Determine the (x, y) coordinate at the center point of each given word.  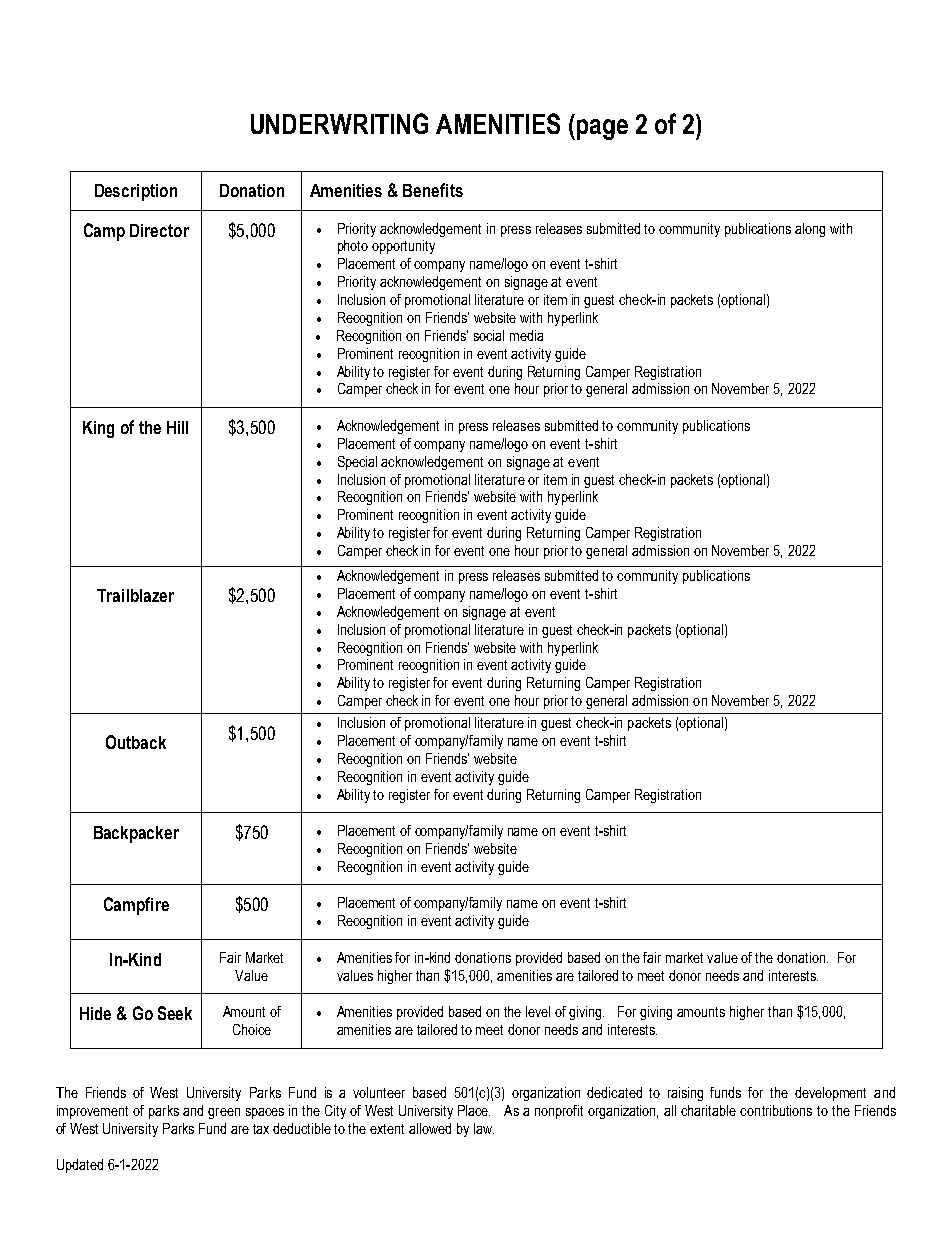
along (810, 230)
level (538, 1011)
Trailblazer (135, 595)
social (489, 335)
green (224, 1113)
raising (685, 1094)
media (526, 335)
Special (357, 463)
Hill (177, 427)
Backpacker (136, 834)
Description (136, 192)
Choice (252, 1029)
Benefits (433, 190)
